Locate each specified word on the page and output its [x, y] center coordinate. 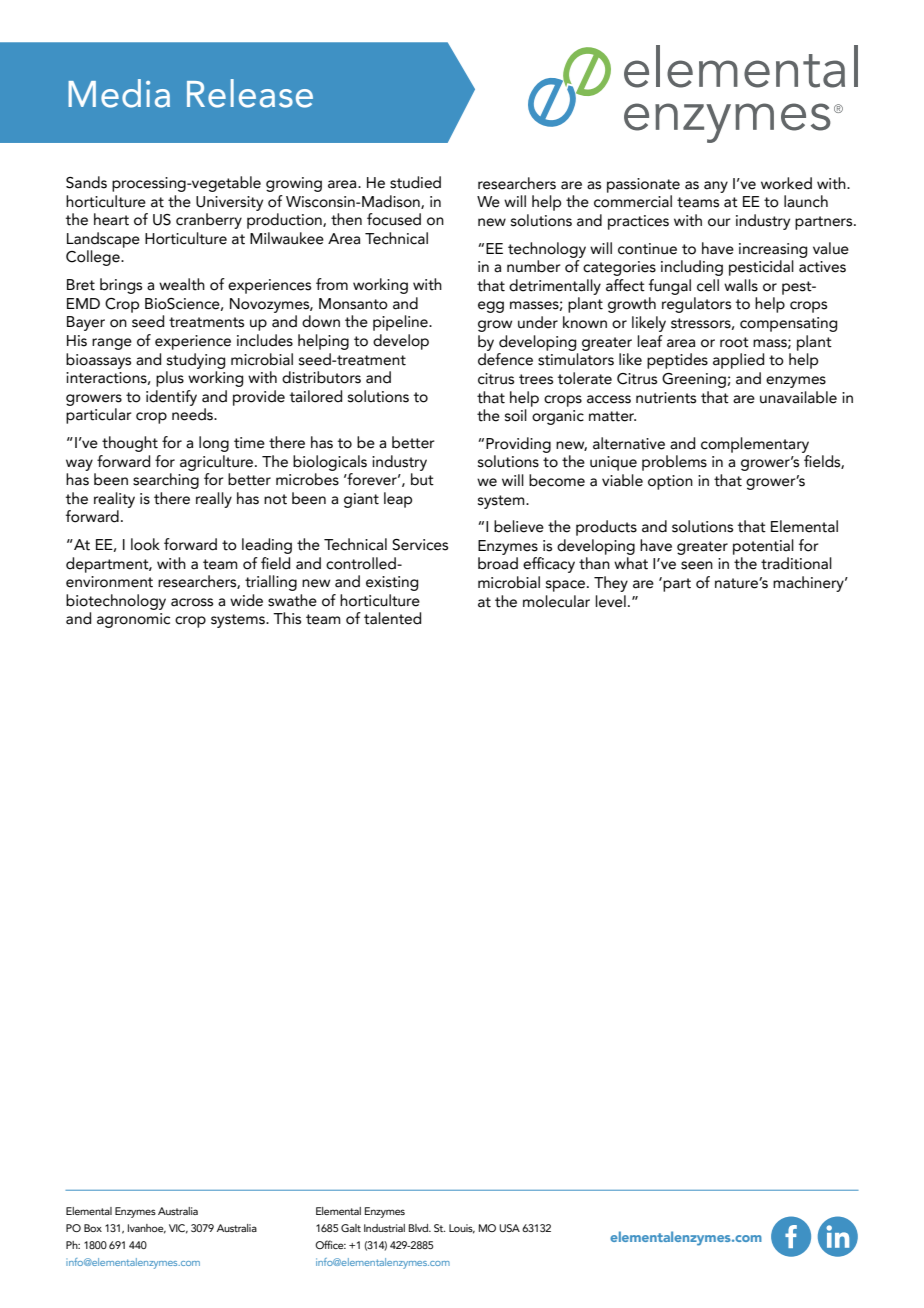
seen [697, 565]
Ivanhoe [147, 1229]
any [716, 187]
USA [509, 1228]
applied [738, 361]
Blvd [419, 1228]
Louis [462, 1229]
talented [392, 618]
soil [516, 415]
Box [93, 1228]
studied [415, 182]
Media [119, 93]
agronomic [133, 620]
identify [171, 398]
